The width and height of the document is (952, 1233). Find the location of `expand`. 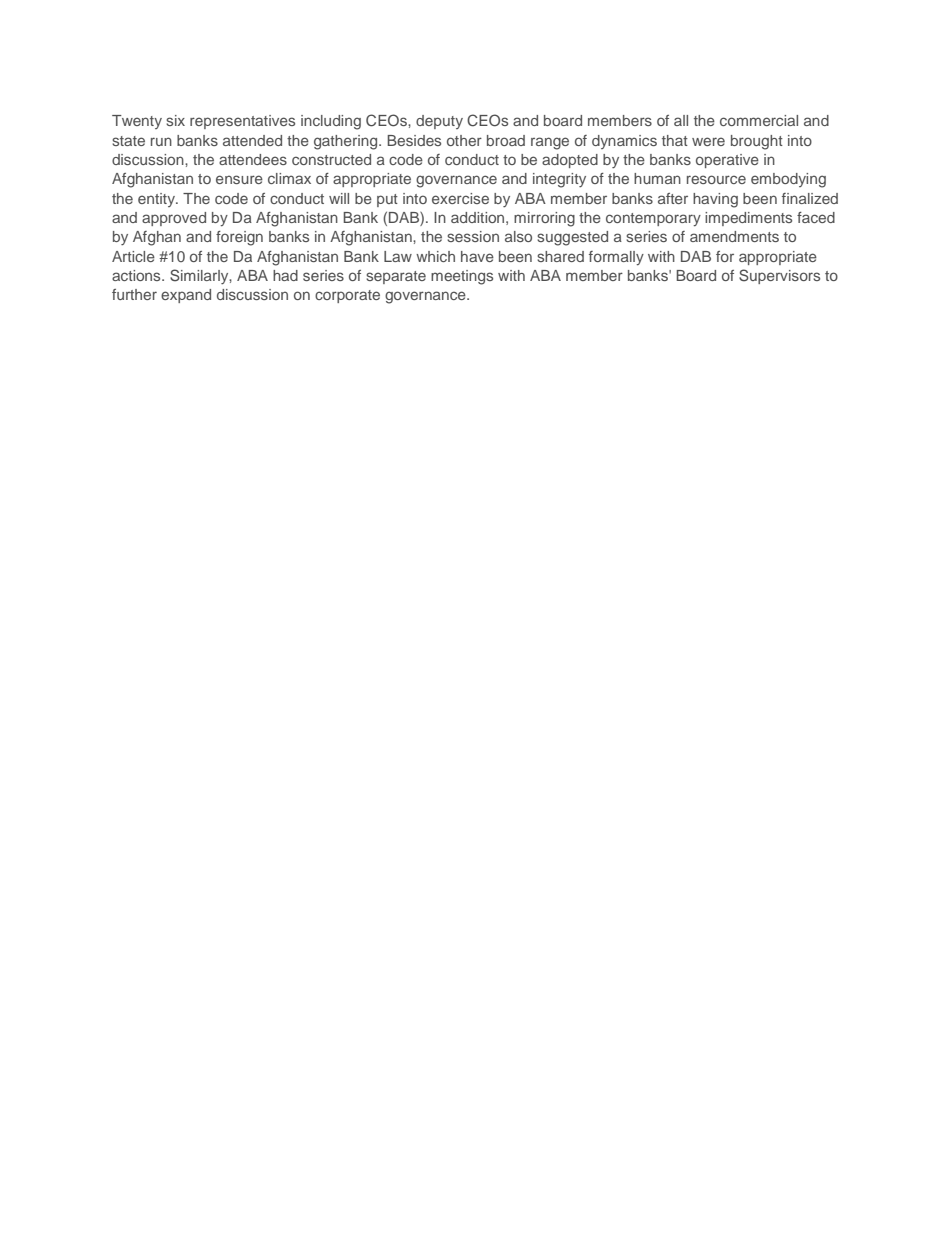

expand is located at coordinates (186, 296).
